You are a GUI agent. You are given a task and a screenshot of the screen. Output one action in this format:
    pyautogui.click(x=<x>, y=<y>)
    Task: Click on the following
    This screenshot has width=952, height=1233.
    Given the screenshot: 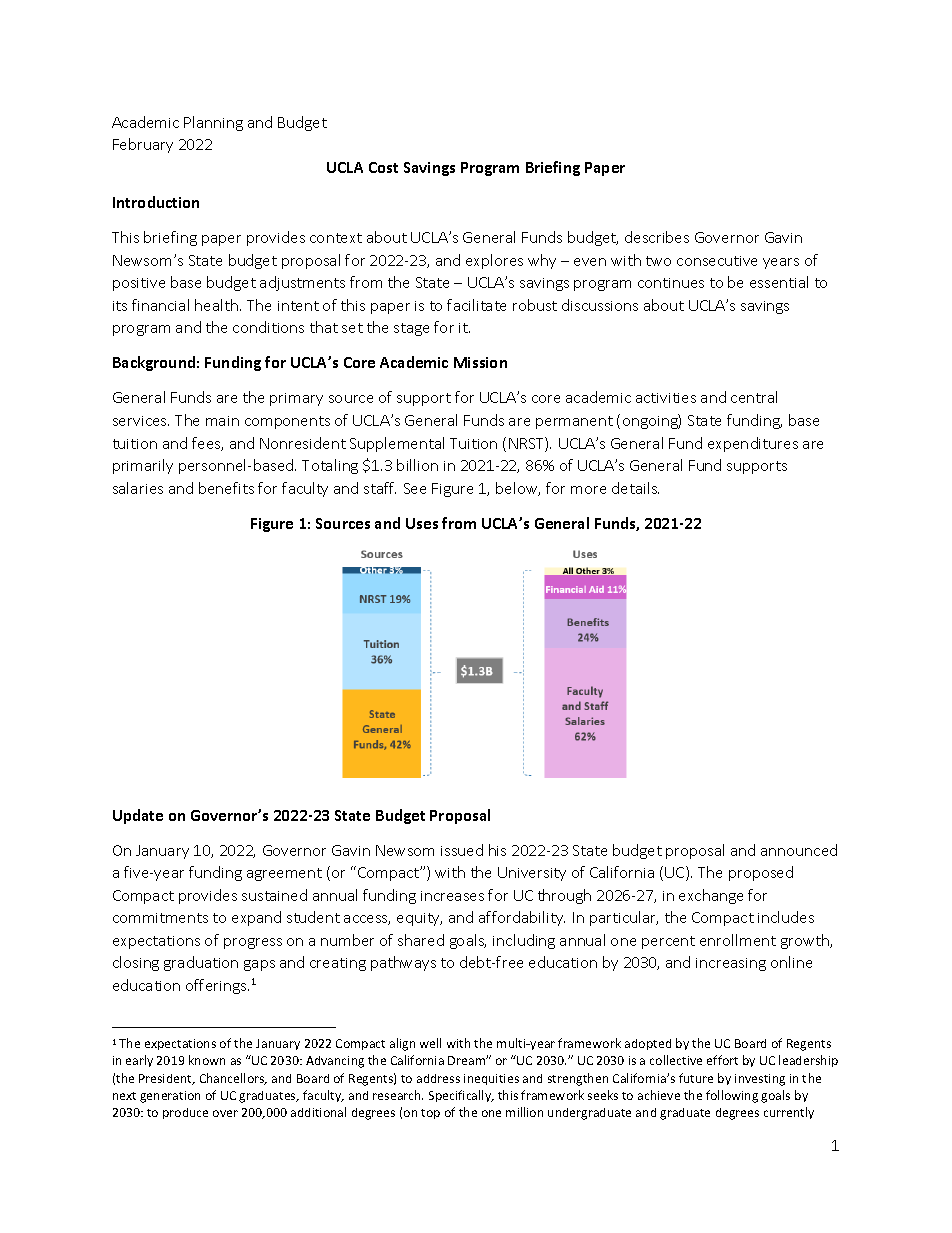 What is the action you would take?
    pyautogui.click(x=732, y=1096)
